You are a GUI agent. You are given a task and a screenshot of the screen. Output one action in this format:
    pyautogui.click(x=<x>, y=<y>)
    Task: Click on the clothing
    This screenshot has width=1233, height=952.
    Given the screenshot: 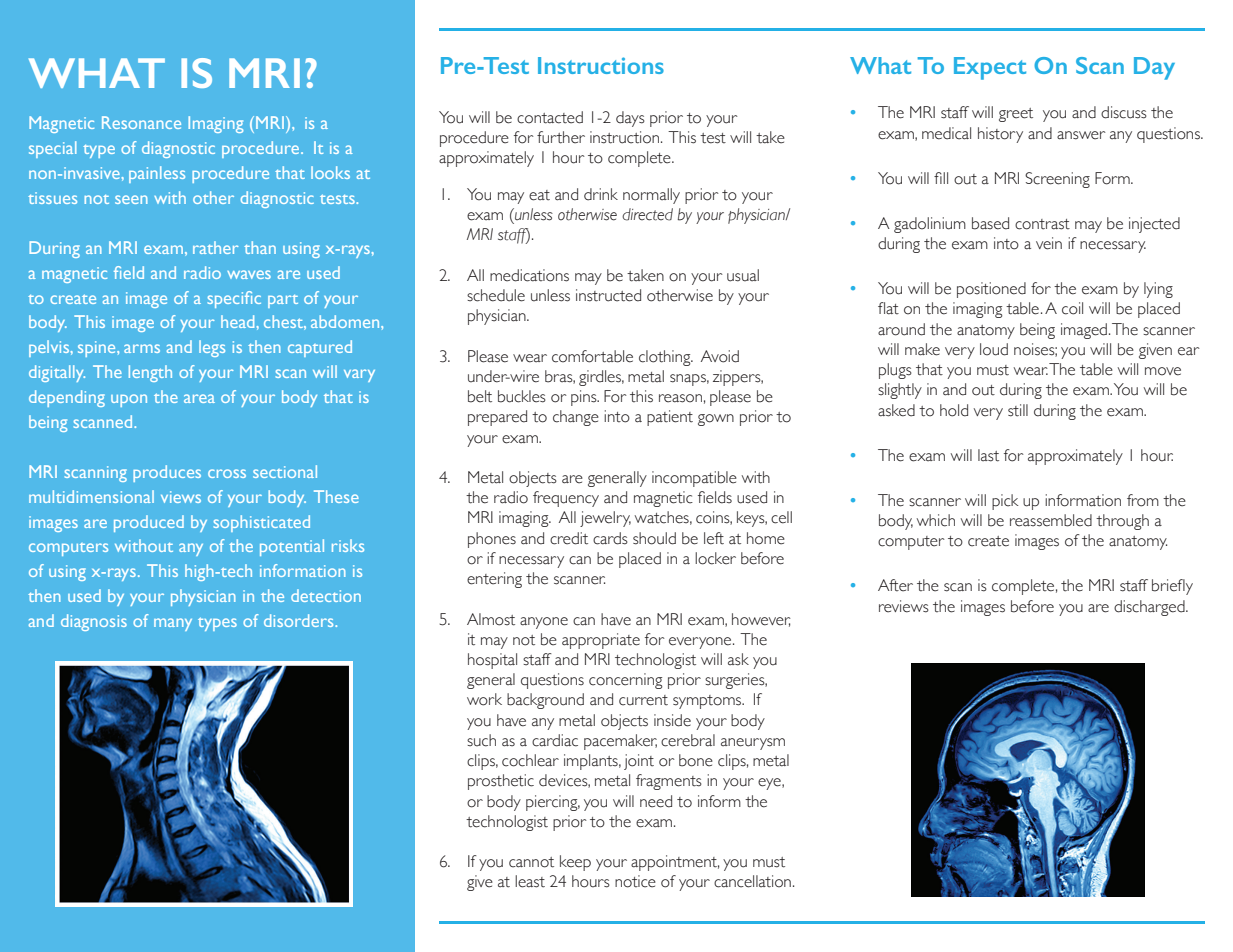 What is the action you would take?
    pyautogui.click(x=666, y=358)
